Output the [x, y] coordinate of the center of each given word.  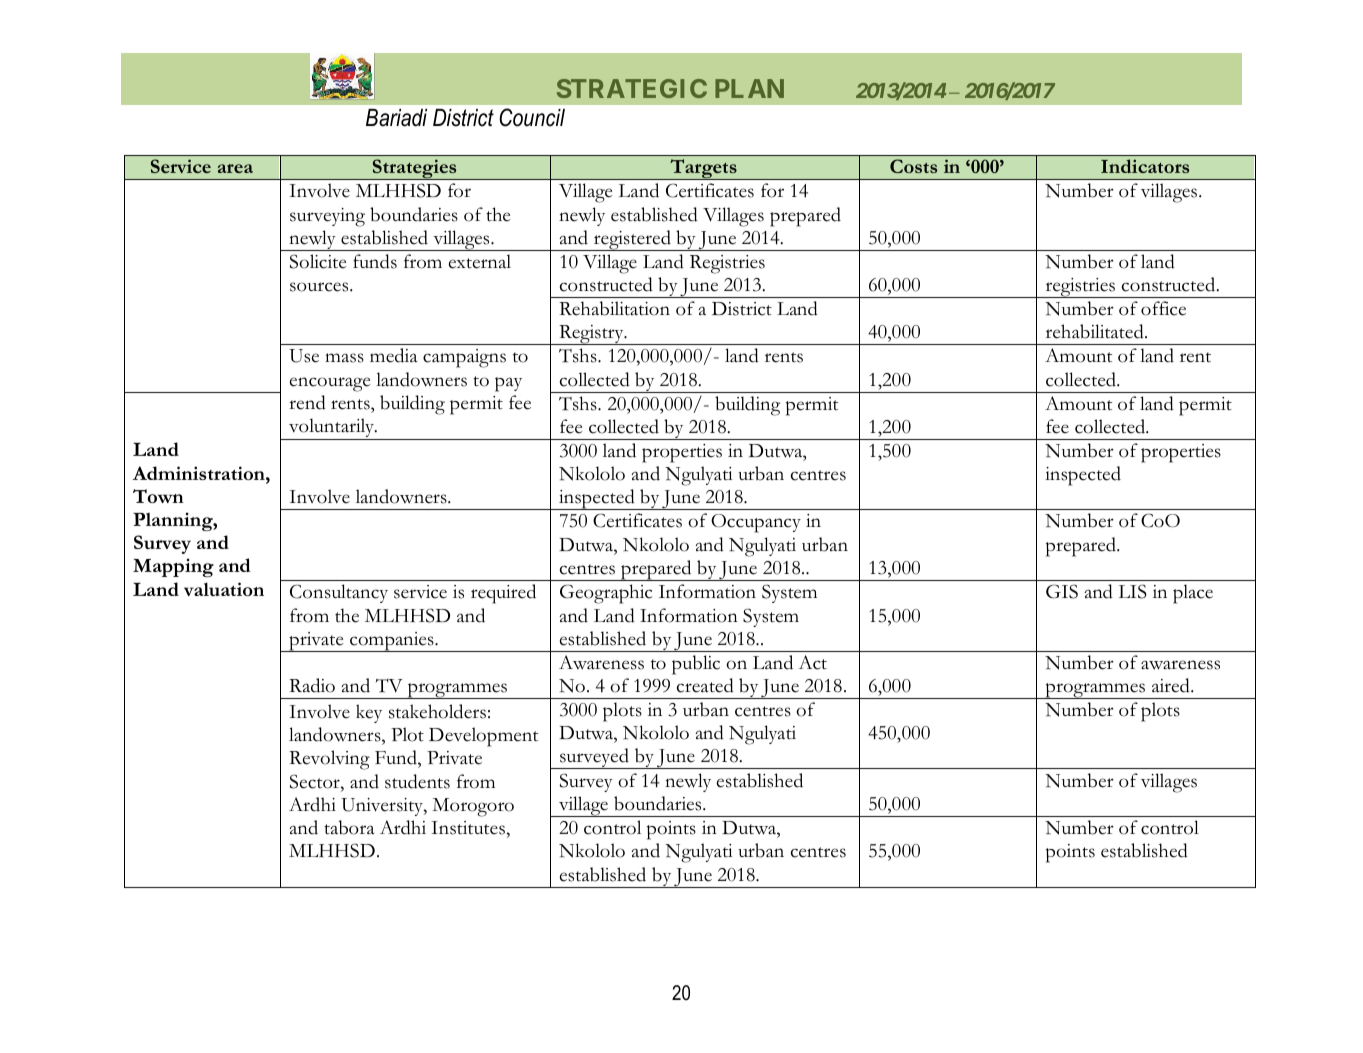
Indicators [1145, 166]
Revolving [329, 760]
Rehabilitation [614, 308]
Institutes [469, 828]
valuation [224, 589]
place [1193, 594]
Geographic [606, 594]
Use [304, 356]
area [235, 168]
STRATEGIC [632, 88]
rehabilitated [1096, 331]
